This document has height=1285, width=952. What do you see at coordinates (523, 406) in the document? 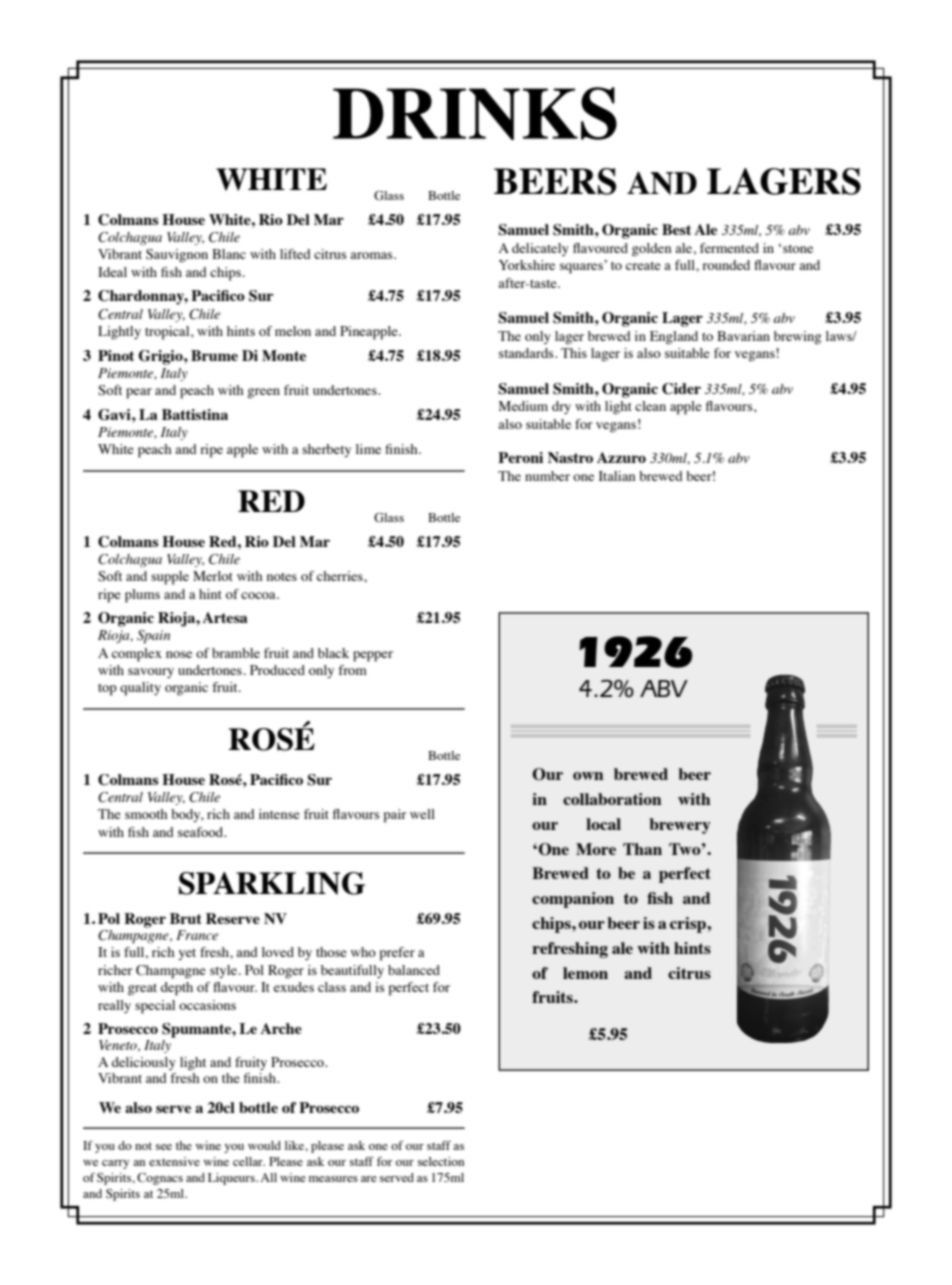
I see `Medium` at bounding box center [523, 406].
